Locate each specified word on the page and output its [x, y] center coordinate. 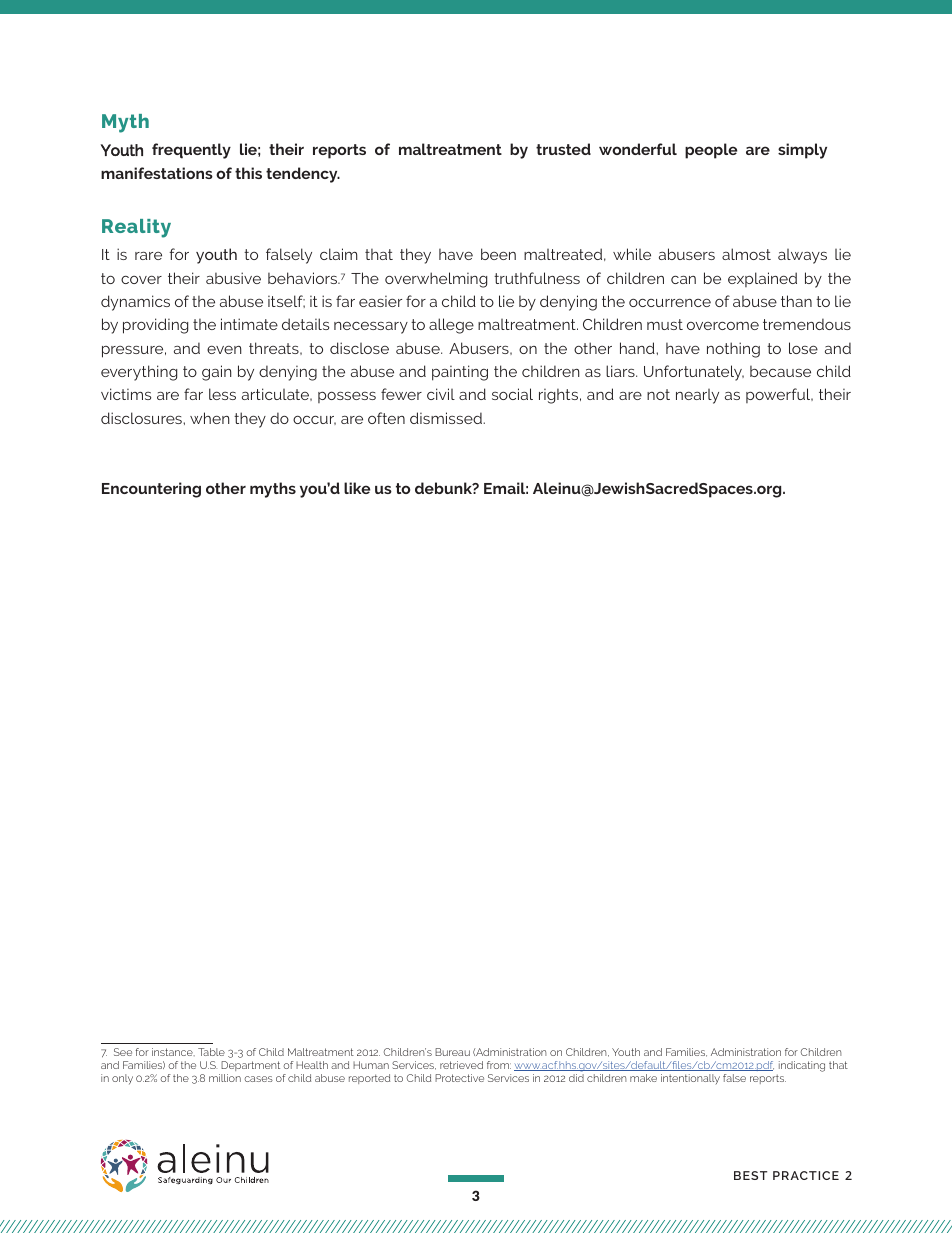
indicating [801, 1068]
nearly [697, 396]
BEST [750, 1175]
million [225, 1078]
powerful [779, 395]
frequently [191, 151]
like [357, 488]
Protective [459, 1078]
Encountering [151, 490]
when [210, 418]
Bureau [452, 1052]
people [711, 151]
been [498, 254]
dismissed [447, 418]
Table [211, 1052]
